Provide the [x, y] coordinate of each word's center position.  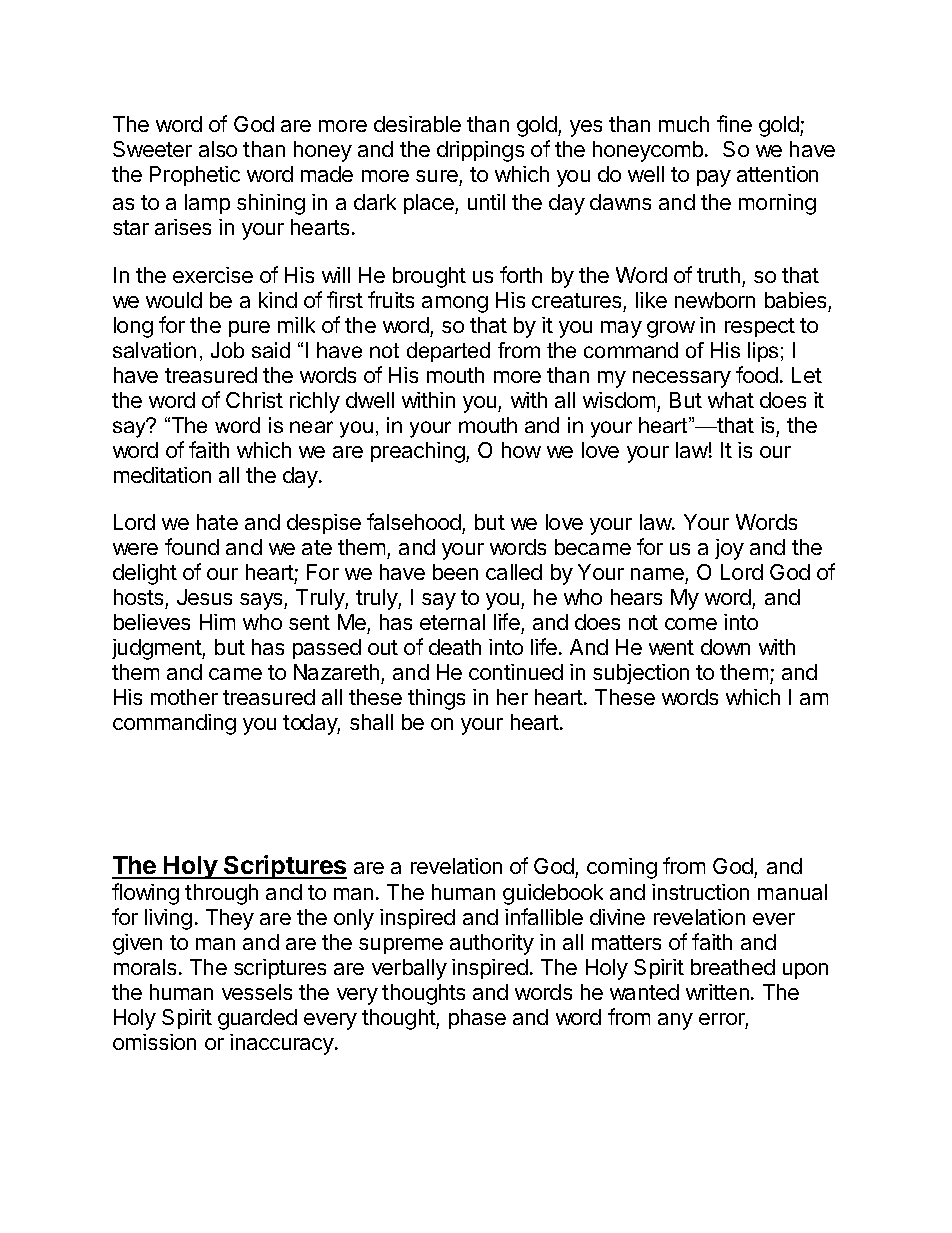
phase [477, 1019]
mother [184, 697]
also [218, 149]
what [731, 400]
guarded [257, 1019]
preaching [419, 452]
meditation [162, 475]
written [717, 992]
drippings [480, 151]
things [436, 699]
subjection [641, 674]
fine [734, 123]
